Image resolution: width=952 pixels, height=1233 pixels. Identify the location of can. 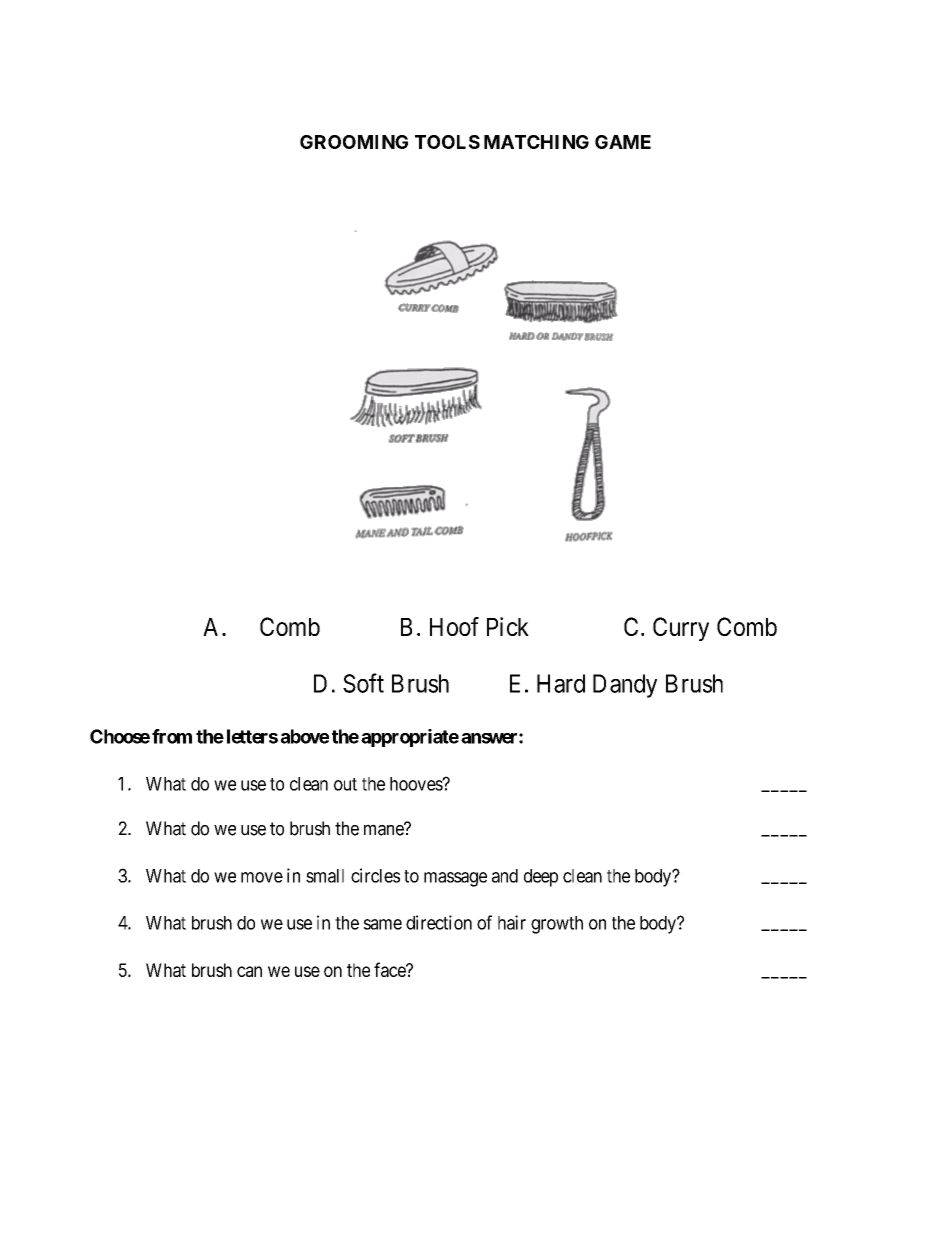
(249, 971).
